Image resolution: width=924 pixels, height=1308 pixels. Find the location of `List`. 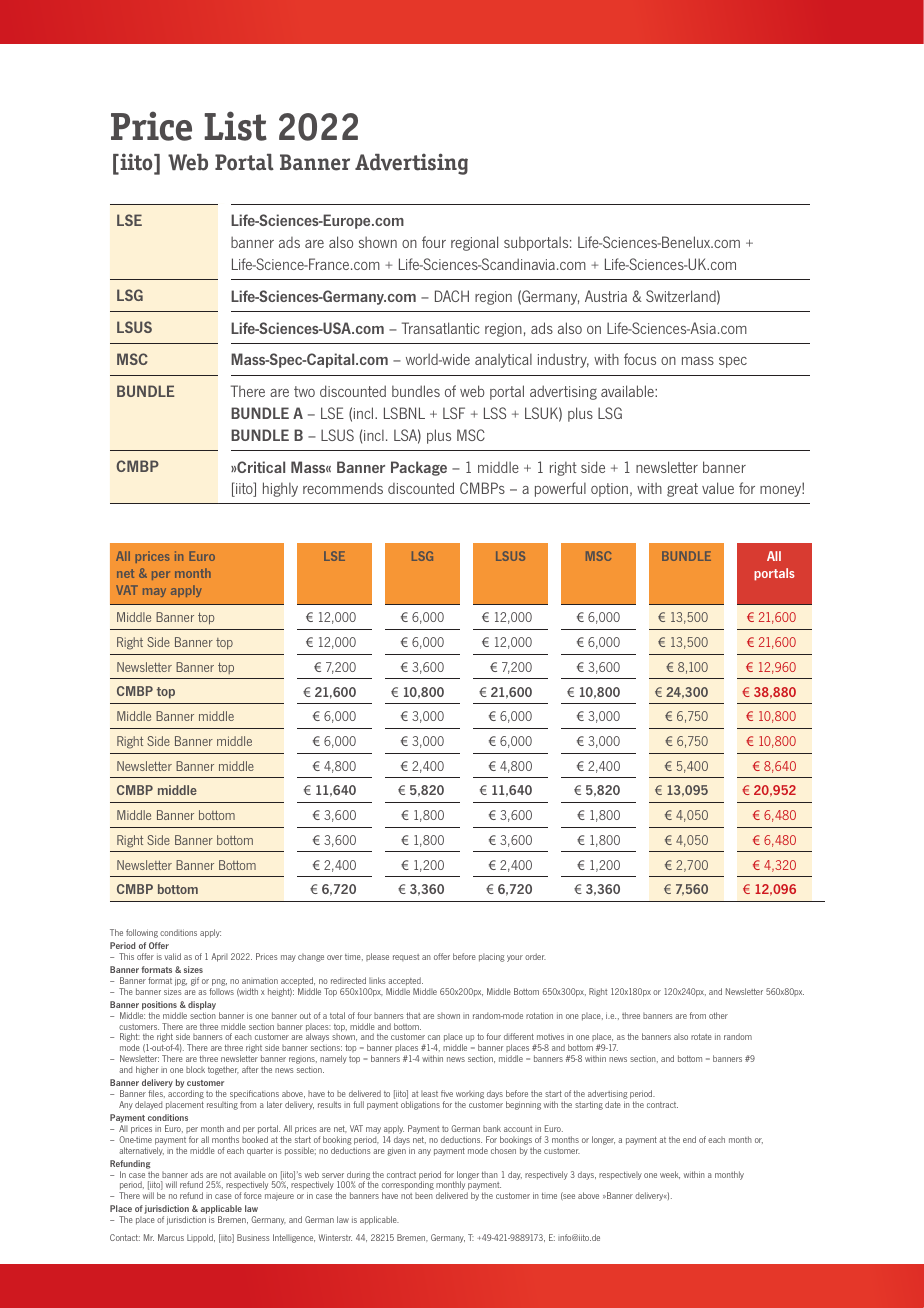

List is located at coordinates (235, 126).
